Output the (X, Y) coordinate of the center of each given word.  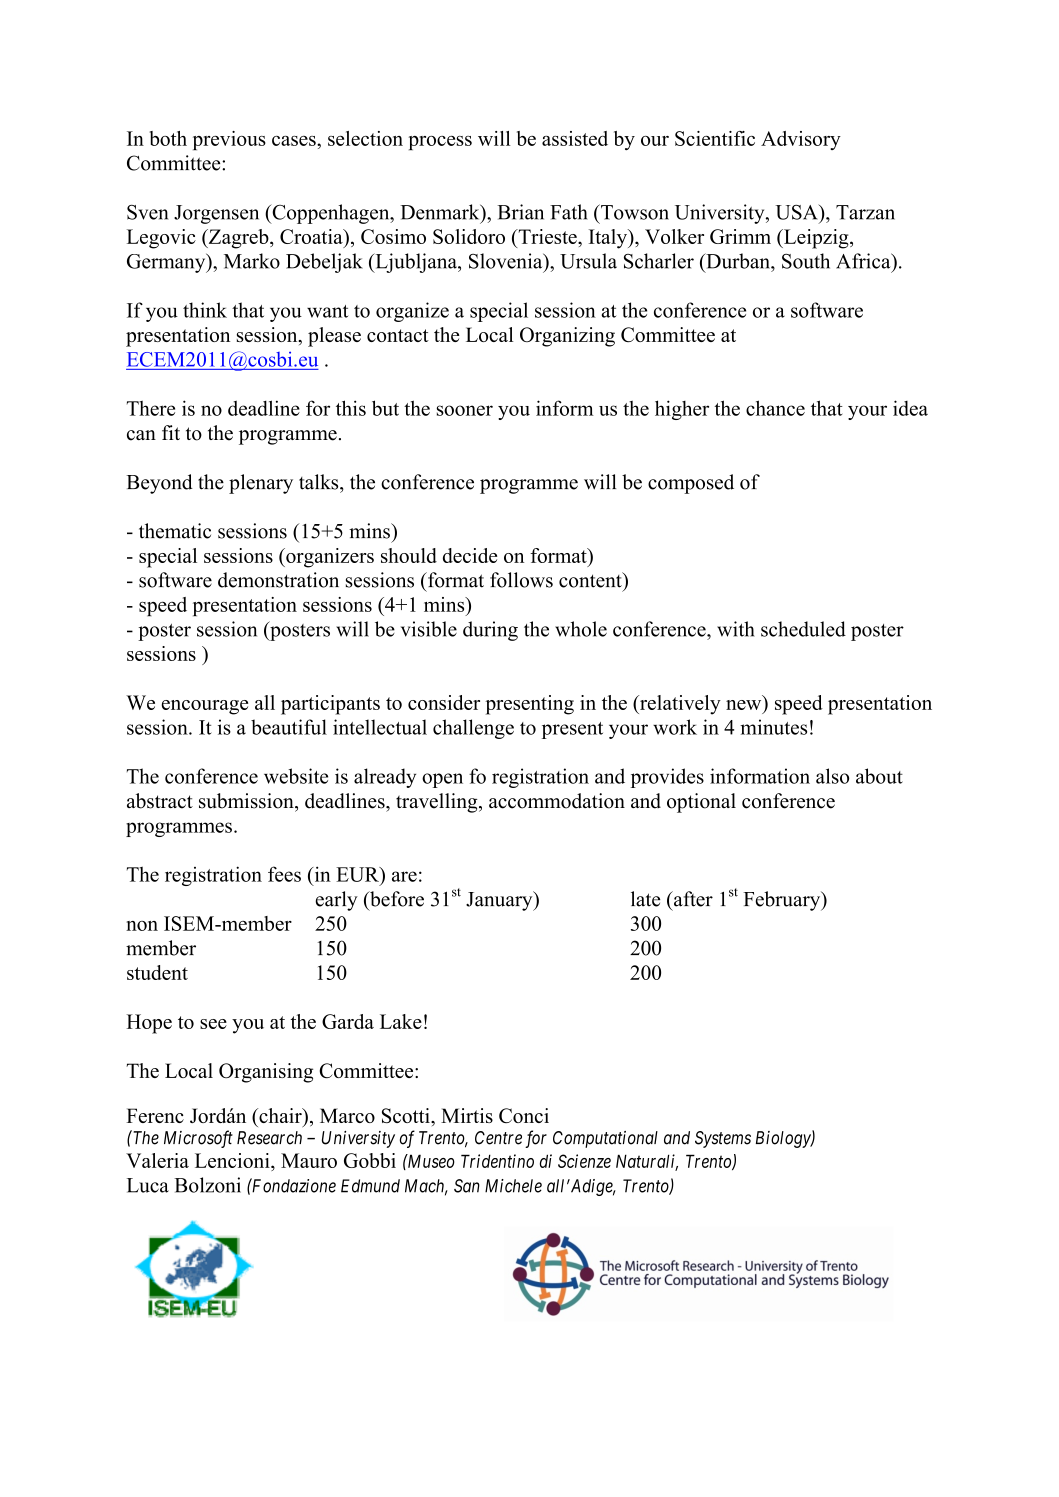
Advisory (801, 140)
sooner (465, 410)
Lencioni (233, 1162)
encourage (205, 707)
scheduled (803, 629)
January (500, 901)
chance (775, 408)
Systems (723, 1139)
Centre (498, 1138)
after (692, 899)
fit (171, 432)
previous (229, 140)
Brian (520, 212)
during (490, 631)
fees (284, 874)
